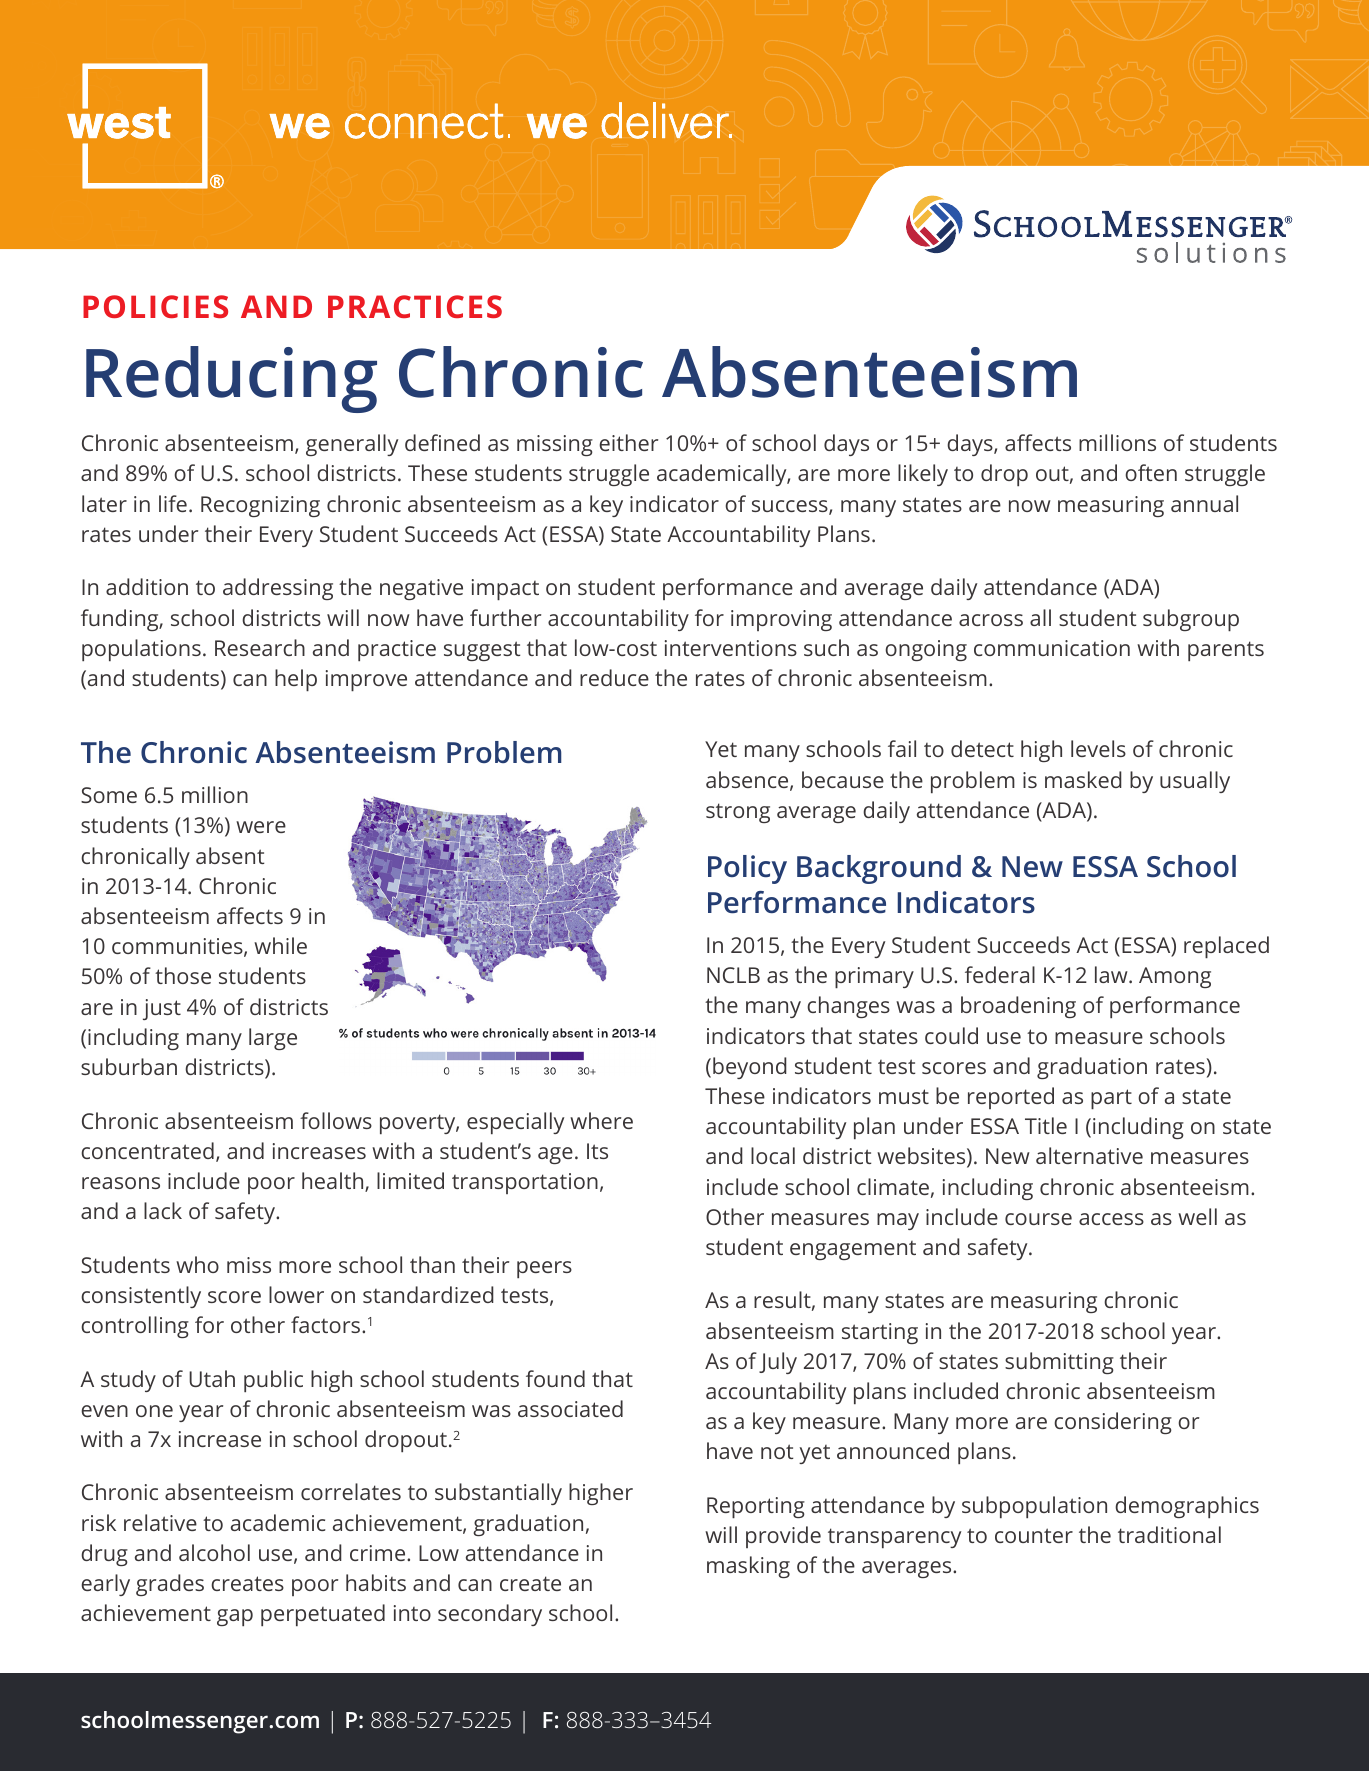  I want to click on Reducing, so click(231, 379).
